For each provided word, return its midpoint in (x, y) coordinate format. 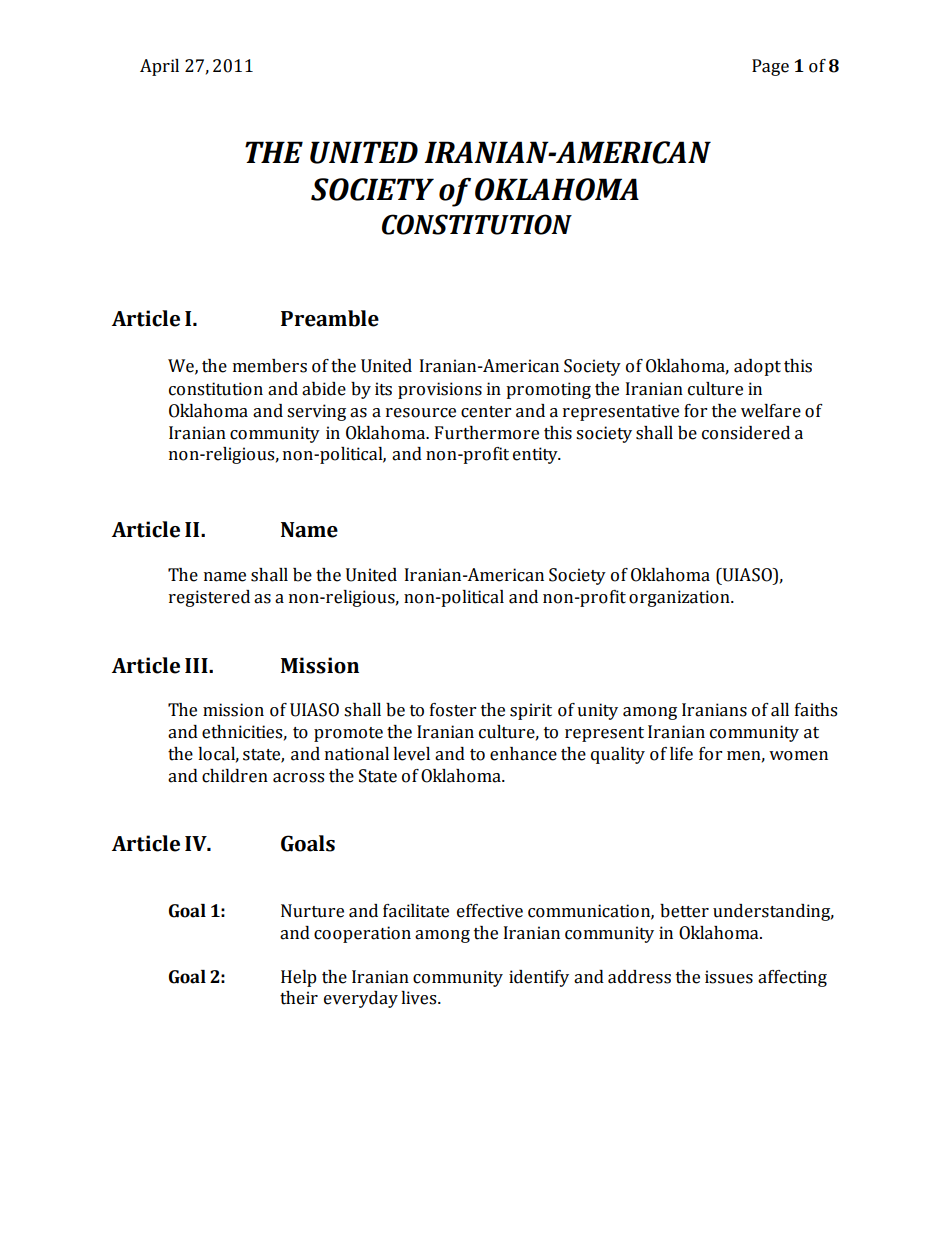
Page (770, 67)
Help (299, 978)
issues (729, 977)
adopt (757, 367)
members (270, 366)
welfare (771, 411)
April (159, 67)
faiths (816, 710)
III (197, 665)
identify (539, 978)
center (486, 412)
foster (453, 710)
